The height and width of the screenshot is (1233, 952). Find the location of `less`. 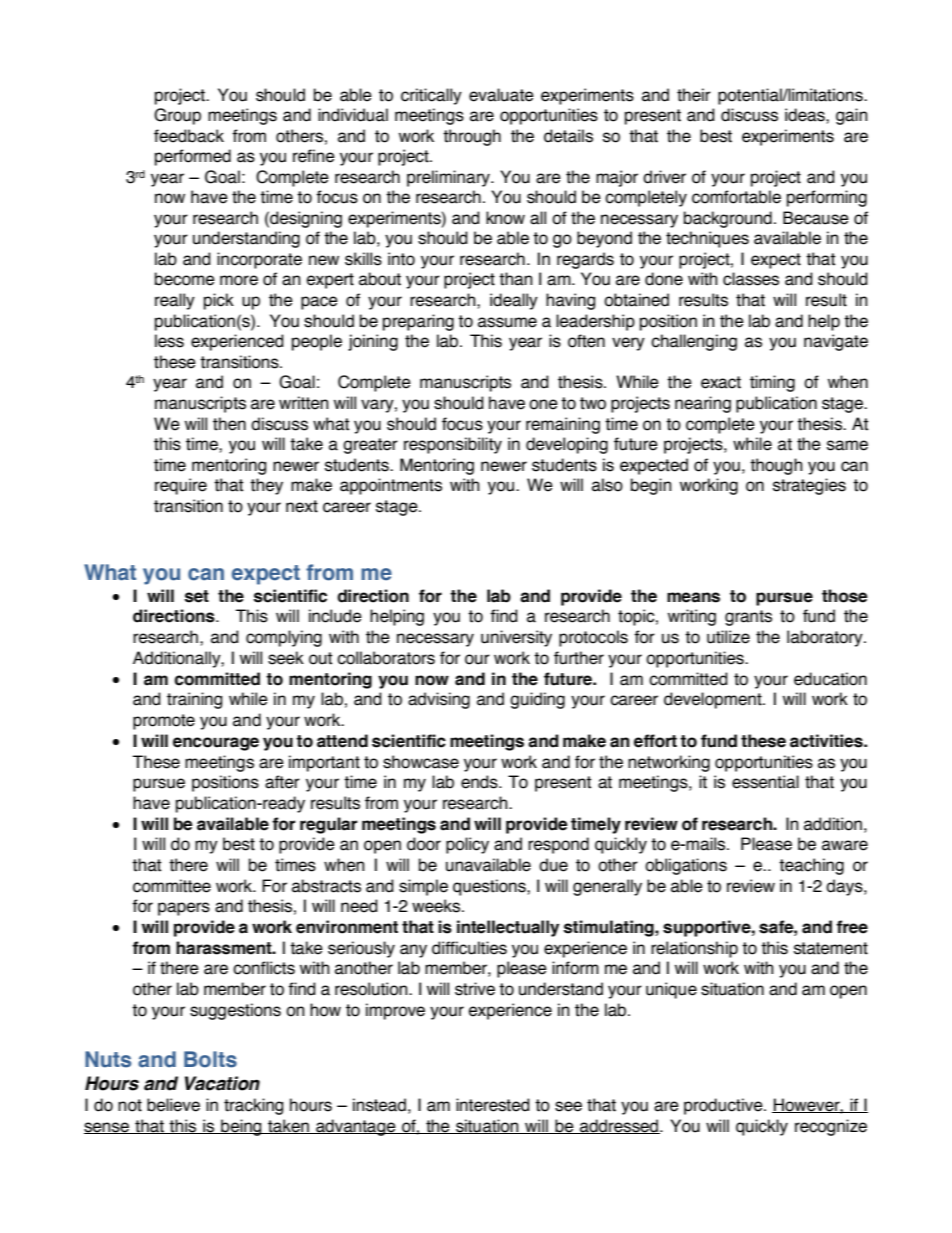

less is located at coordinates (169, 341).
